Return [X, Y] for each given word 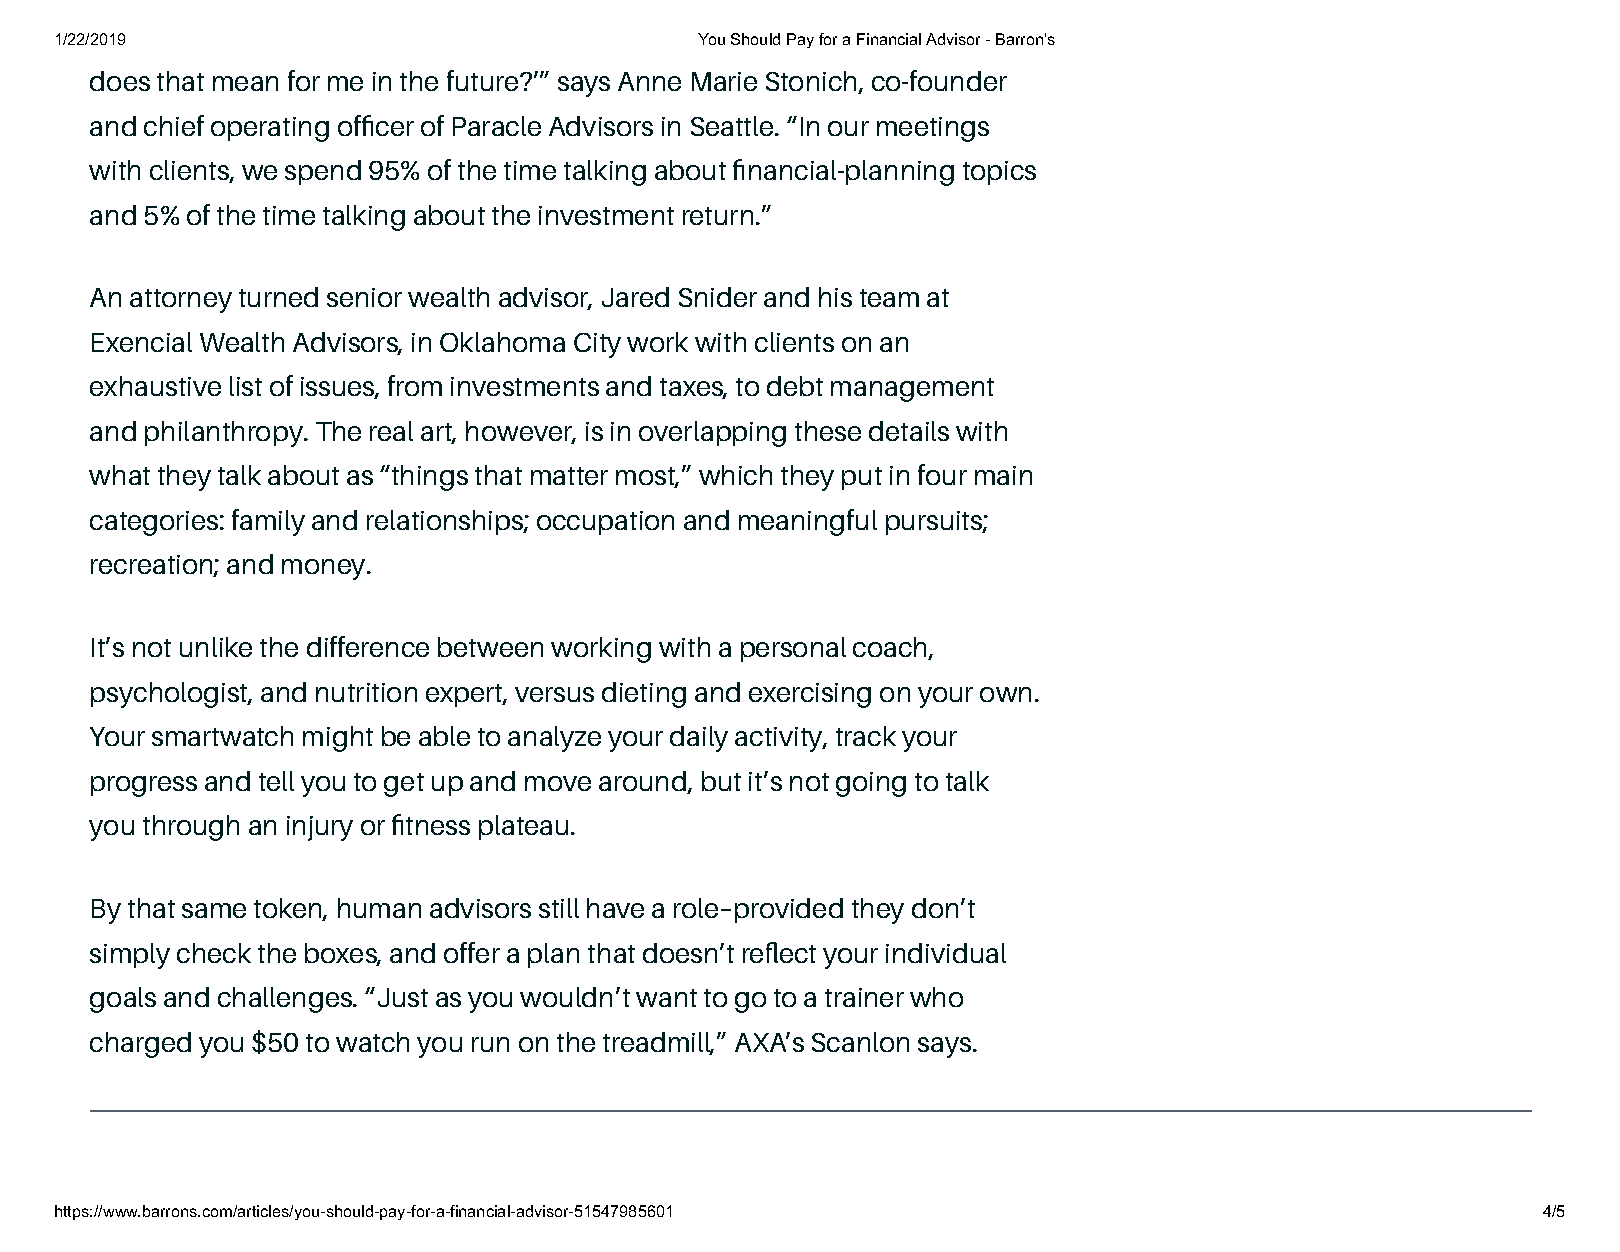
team [889, 298]
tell [276, 781]
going [871, 784]
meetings [933, 129]
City [597, 345]
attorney [181, 301]
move [558, 783]
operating [270, 129]
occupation [605, 523]
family [268, 522]
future [484, 80]
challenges [286, 1000]
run [490, 1044]
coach [891, 648]
